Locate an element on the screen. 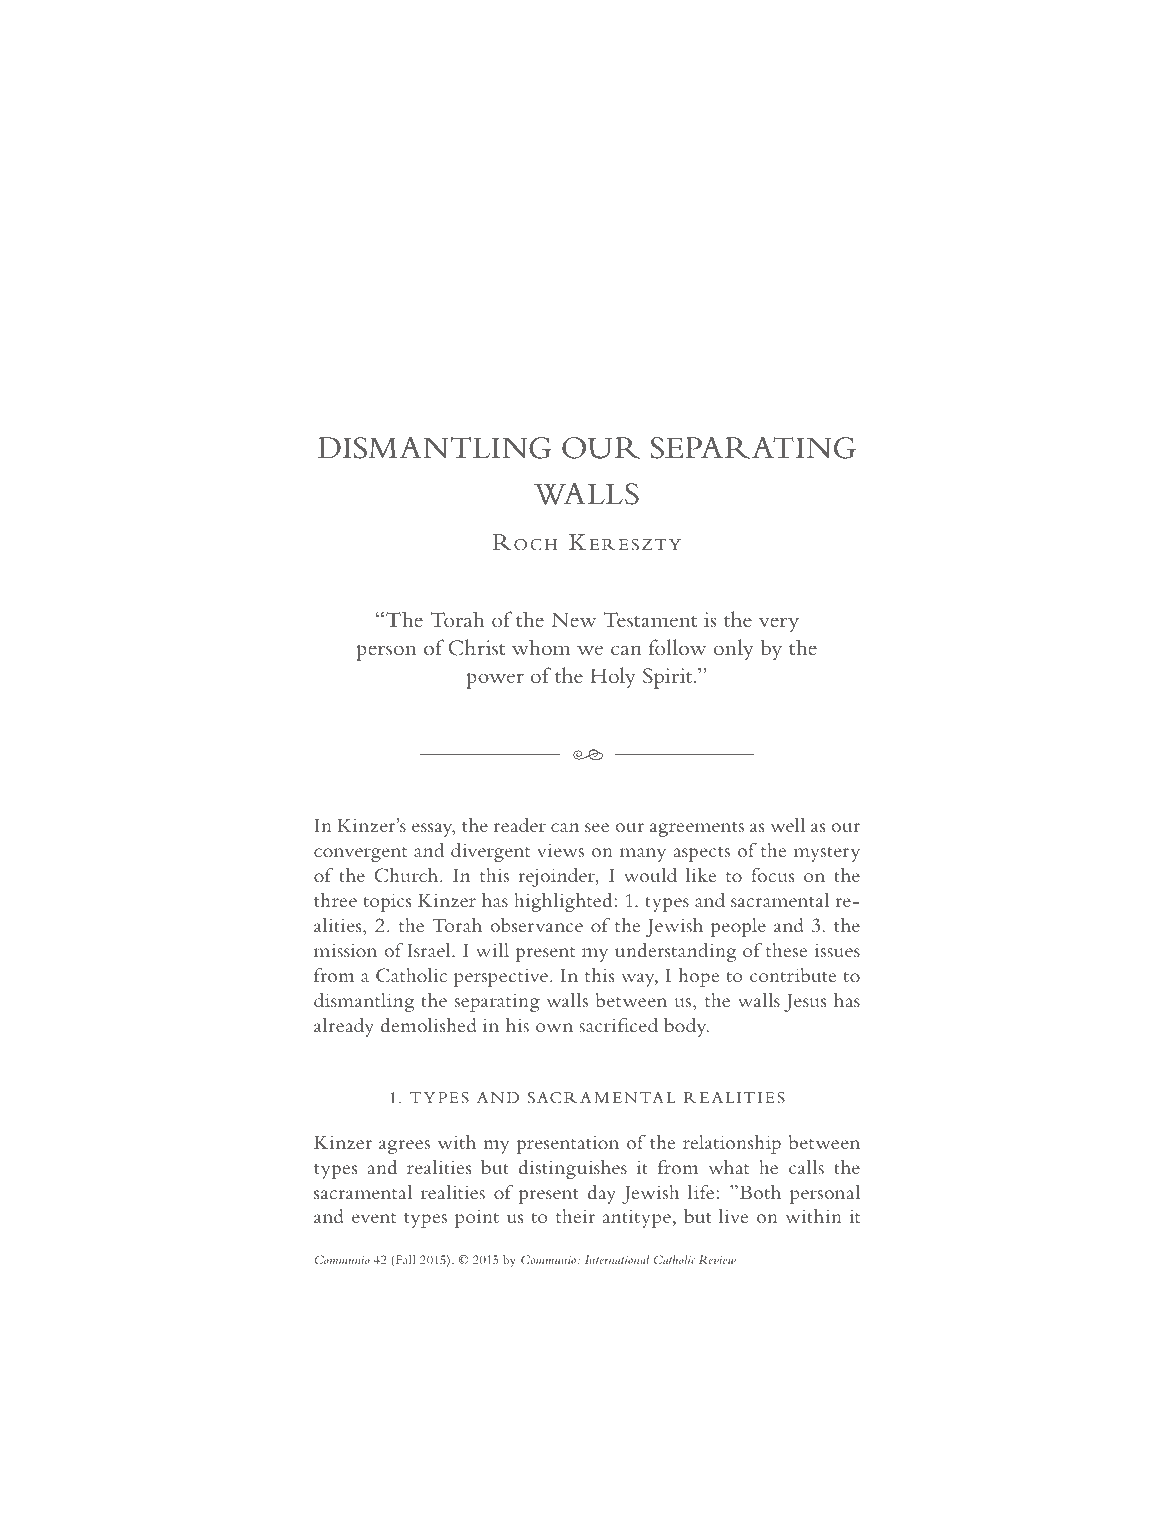  Fall is located at coordinates (405, 1259).
